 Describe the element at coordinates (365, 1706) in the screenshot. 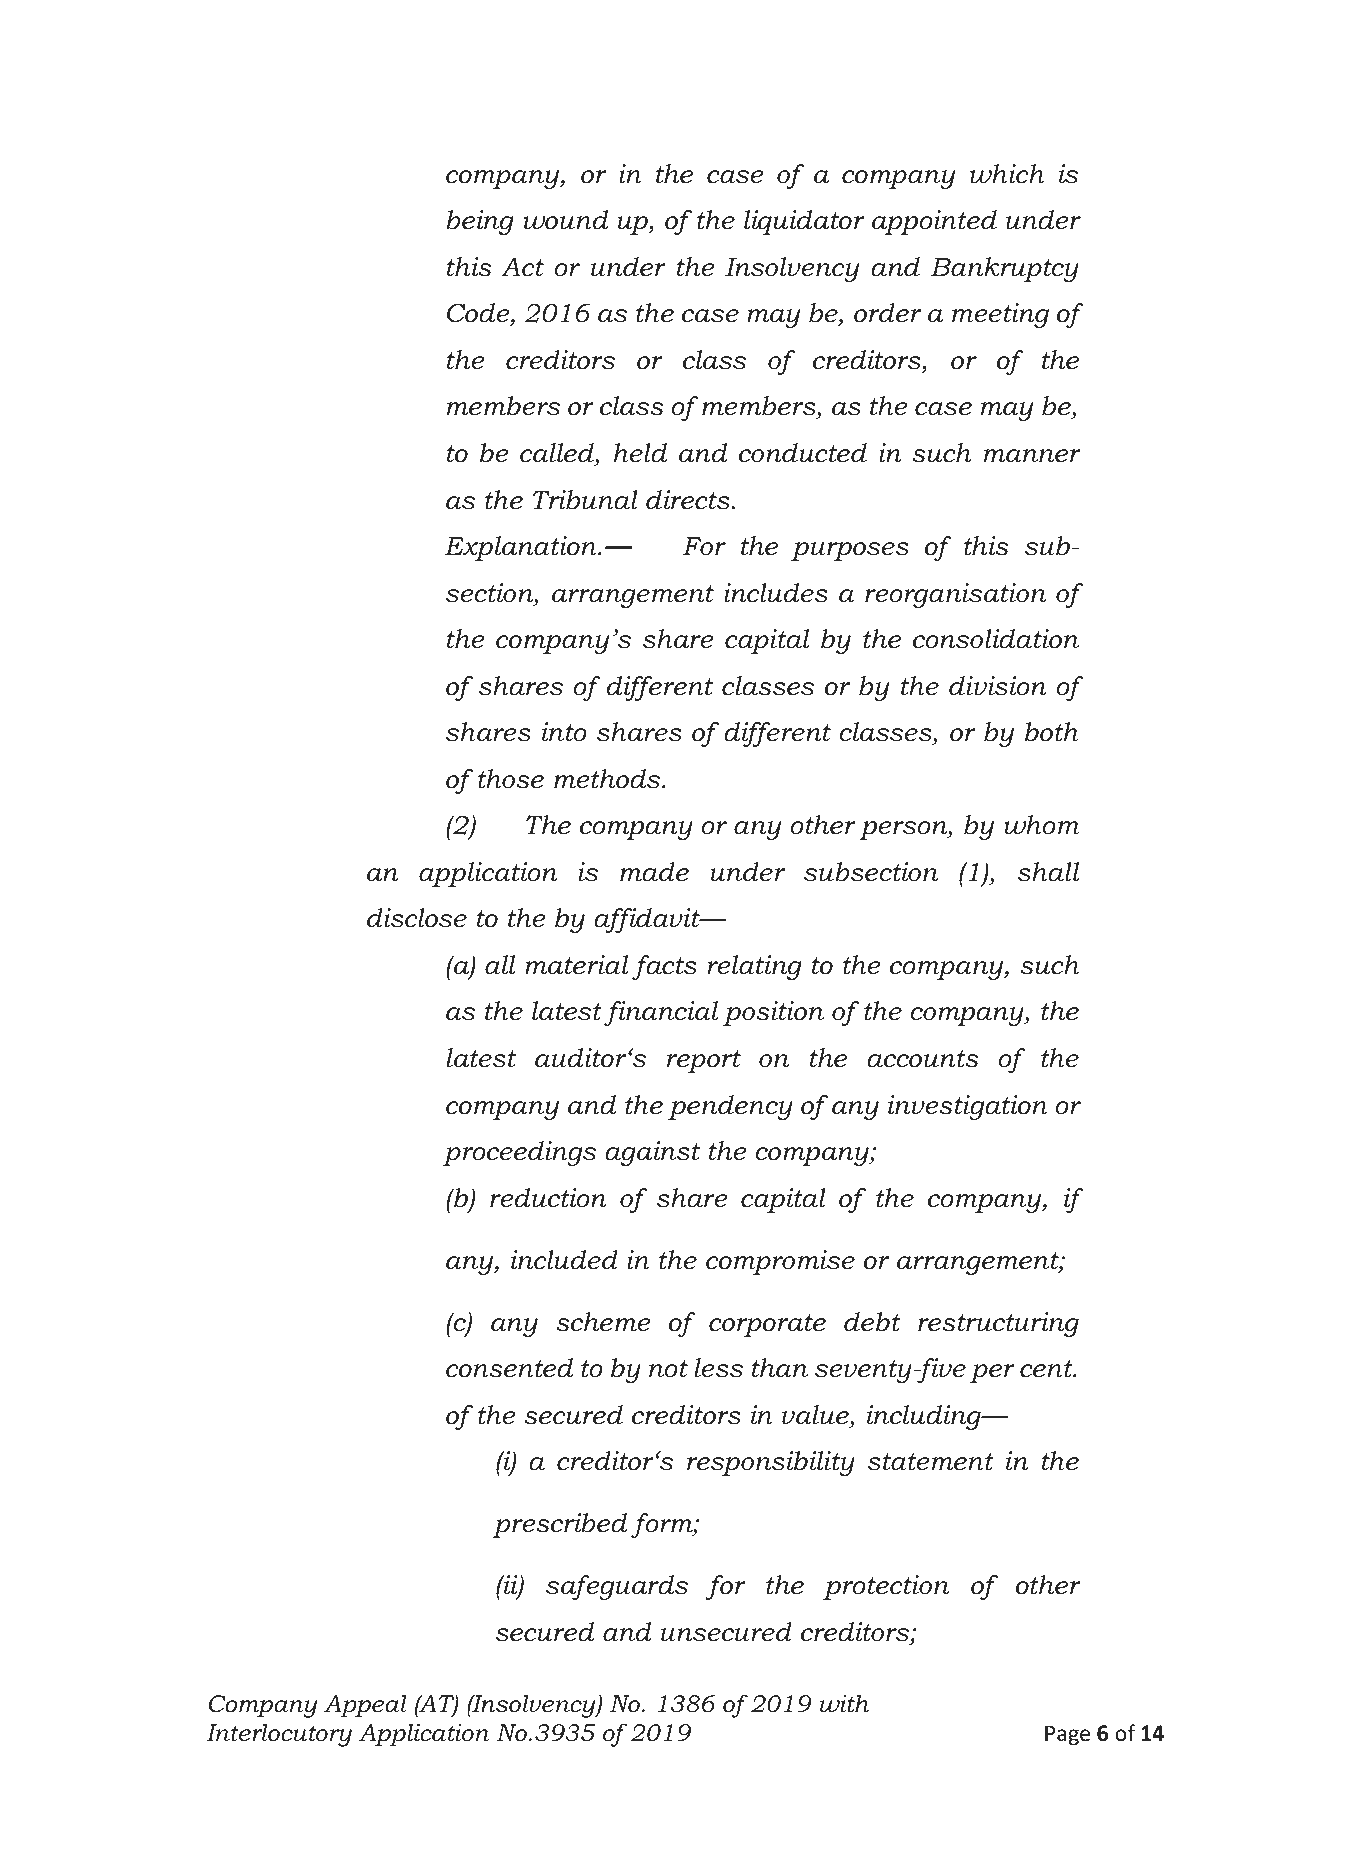

I see `Appeal` at that location.
